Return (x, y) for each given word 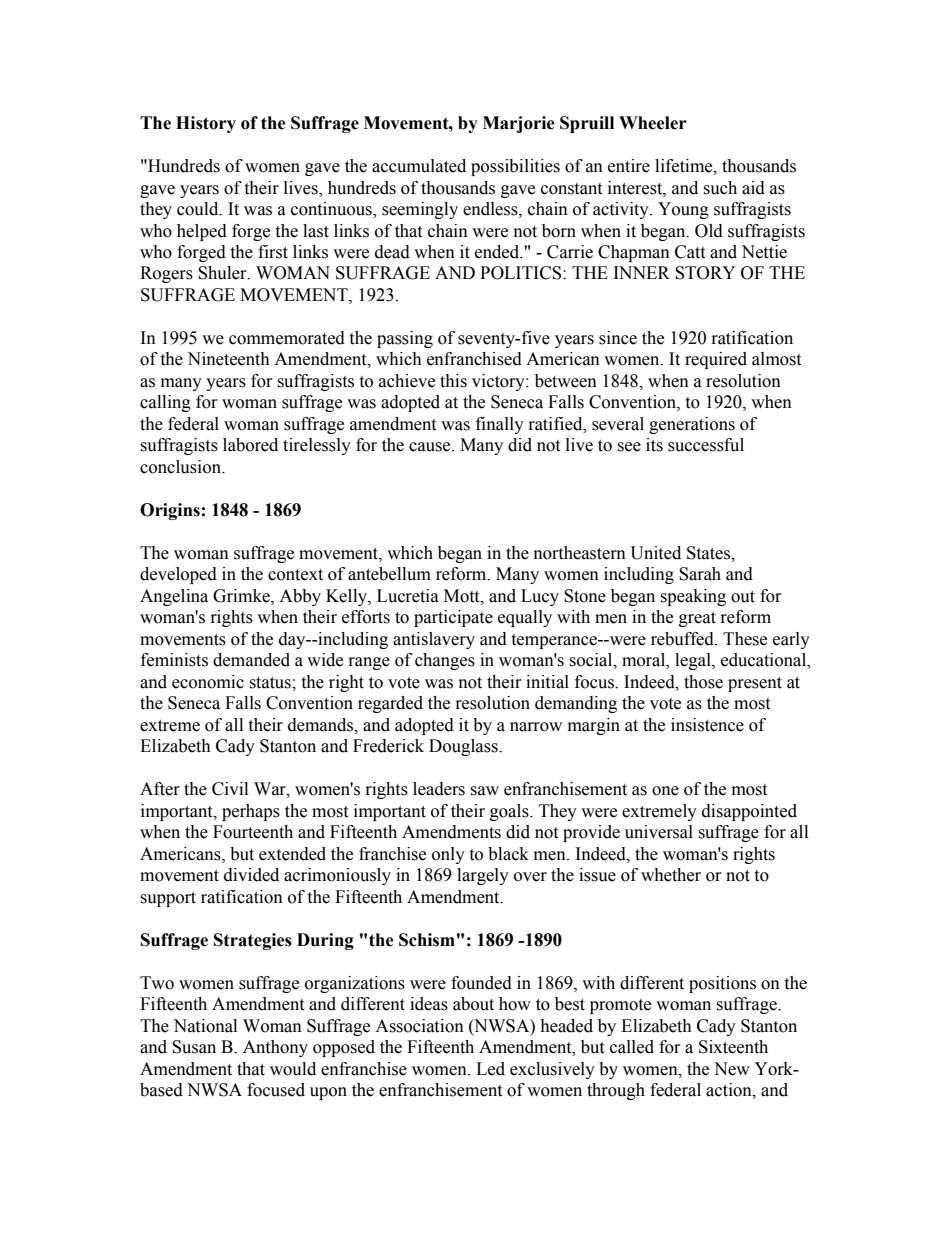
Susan (194, 1047)
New (732, 1069)
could (199, 209)
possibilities (515, 167)
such (720, 188)
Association (419, 1026)
